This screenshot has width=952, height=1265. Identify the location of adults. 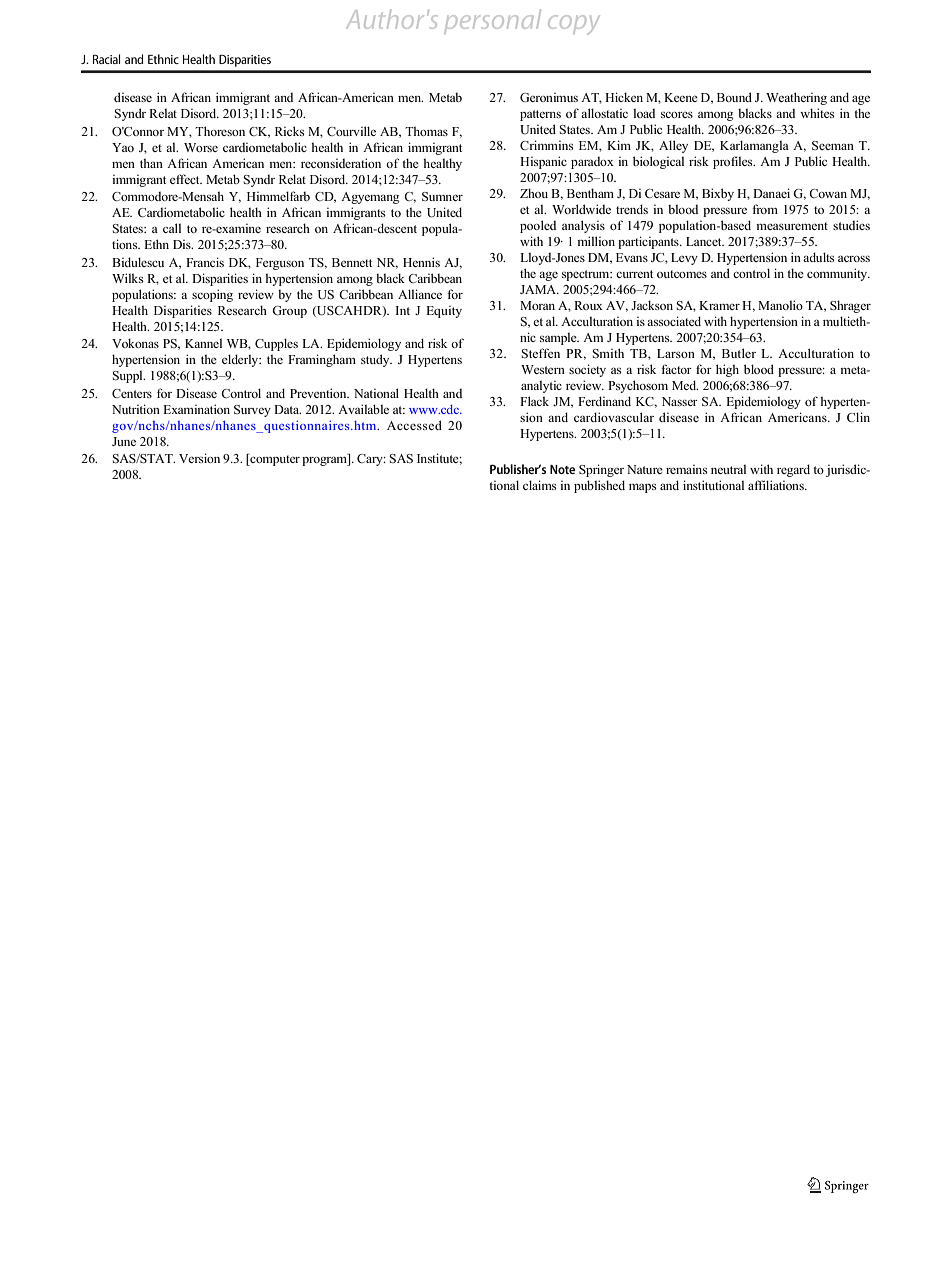
(818, 257).
